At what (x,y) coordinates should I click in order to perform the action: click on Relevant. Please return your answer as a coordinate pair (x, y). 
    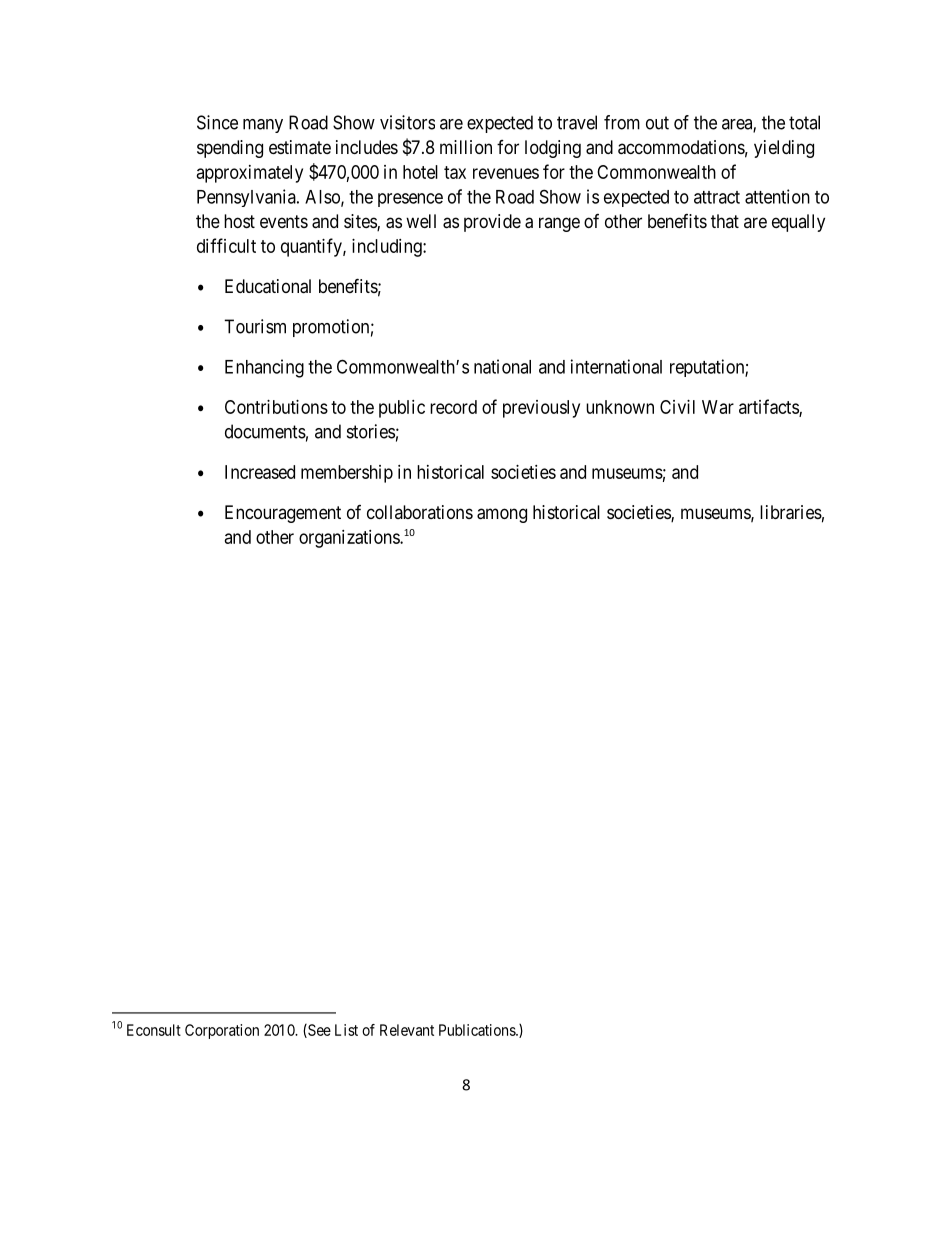
    Looking at the image, I should click on (407, 1030).
